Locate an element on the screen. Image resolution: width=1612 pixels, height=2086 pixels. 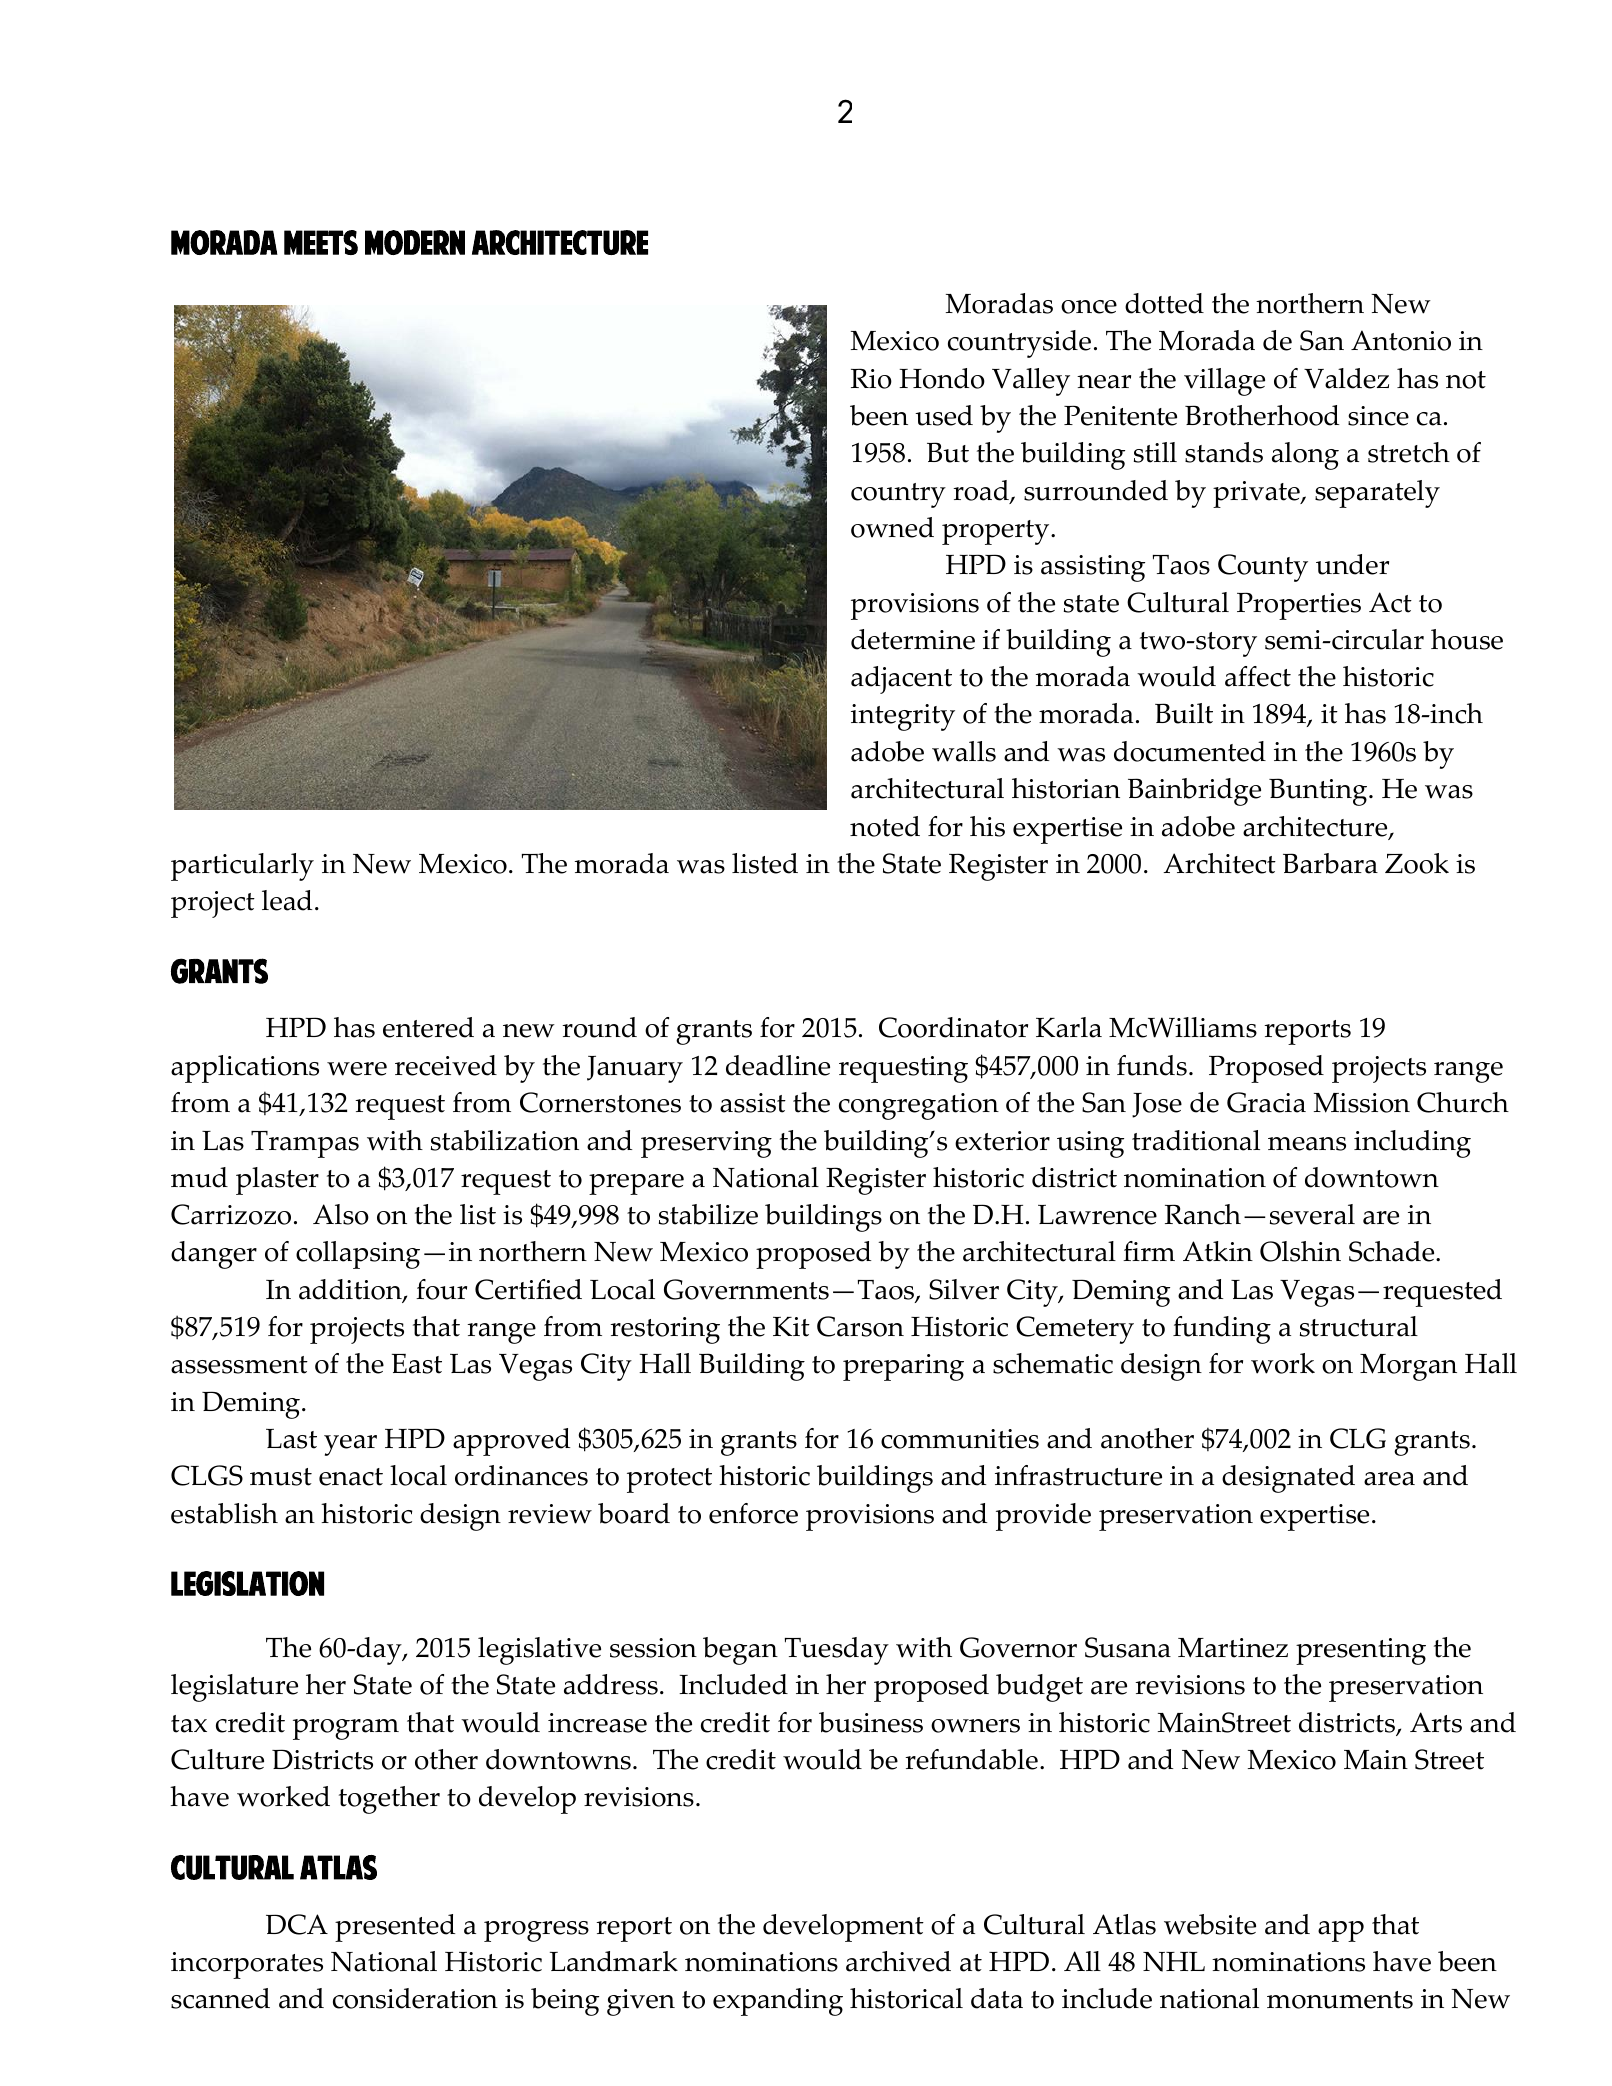
structural is located at coordinates (1359, 1326).
